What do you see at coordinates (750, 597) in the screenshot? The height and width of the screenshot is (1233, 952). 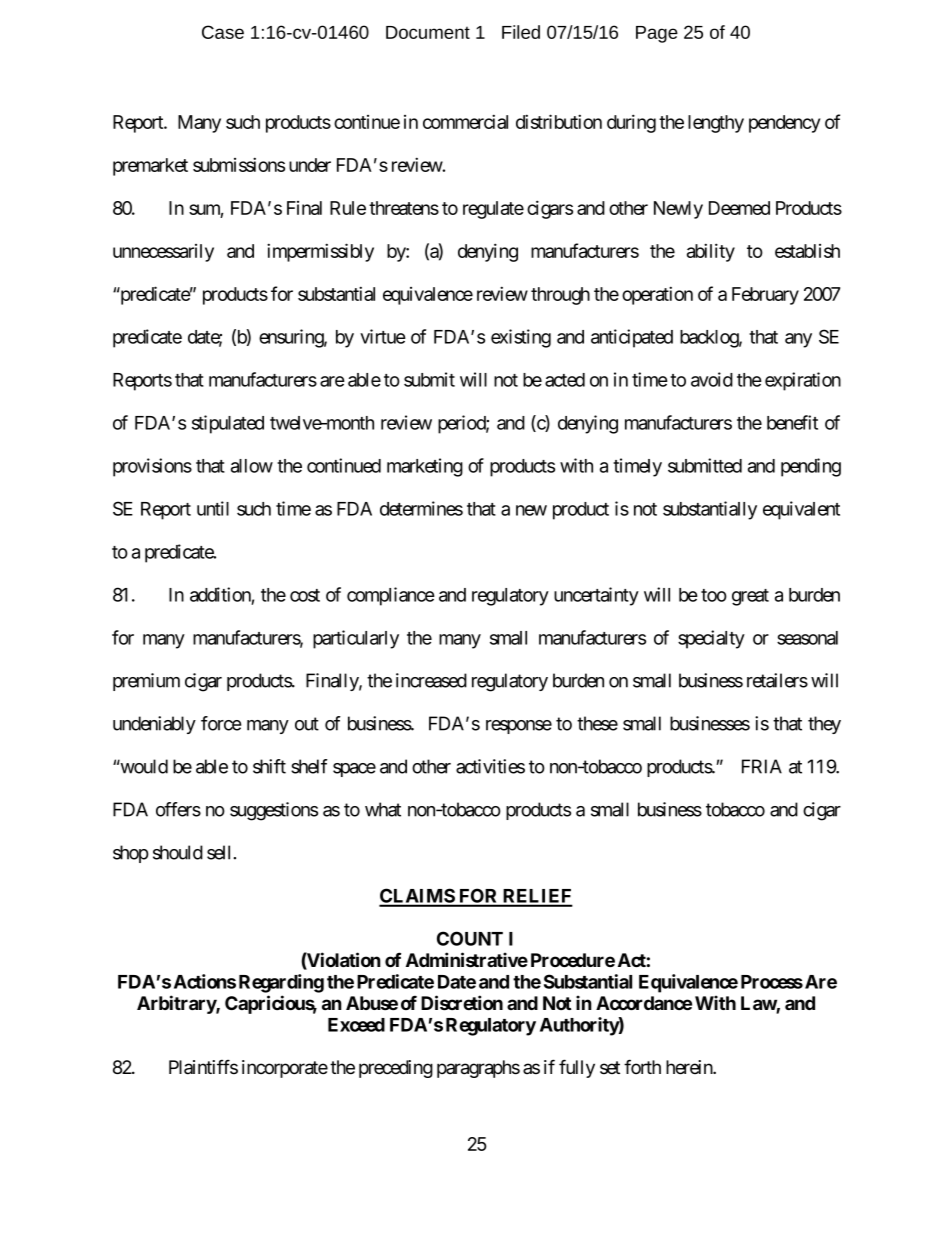 I see `great` at bounding box center [750, 597].
